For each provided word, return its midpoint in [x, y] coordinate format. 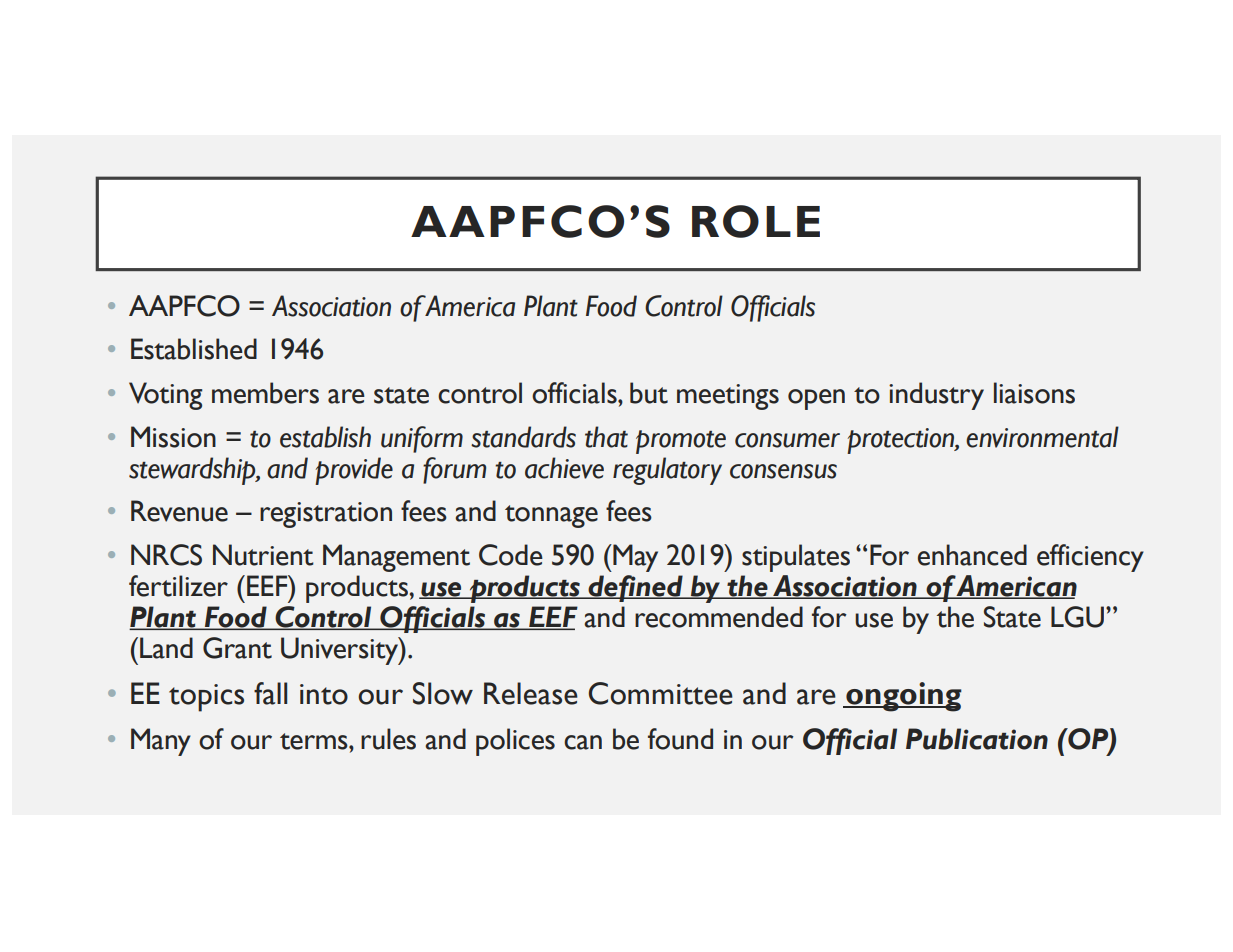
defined [635, 588]
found [680, 739]
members [265, 393]
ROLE [756, 221]
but [649, 393]
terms [315, 741]
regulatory [667, 471]
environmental [1042, 437]
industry [936, 396]
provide [354, 471]
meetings [728, 397]
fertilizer [178, 586]
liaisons [1034, 393]
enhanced [972, 555]
